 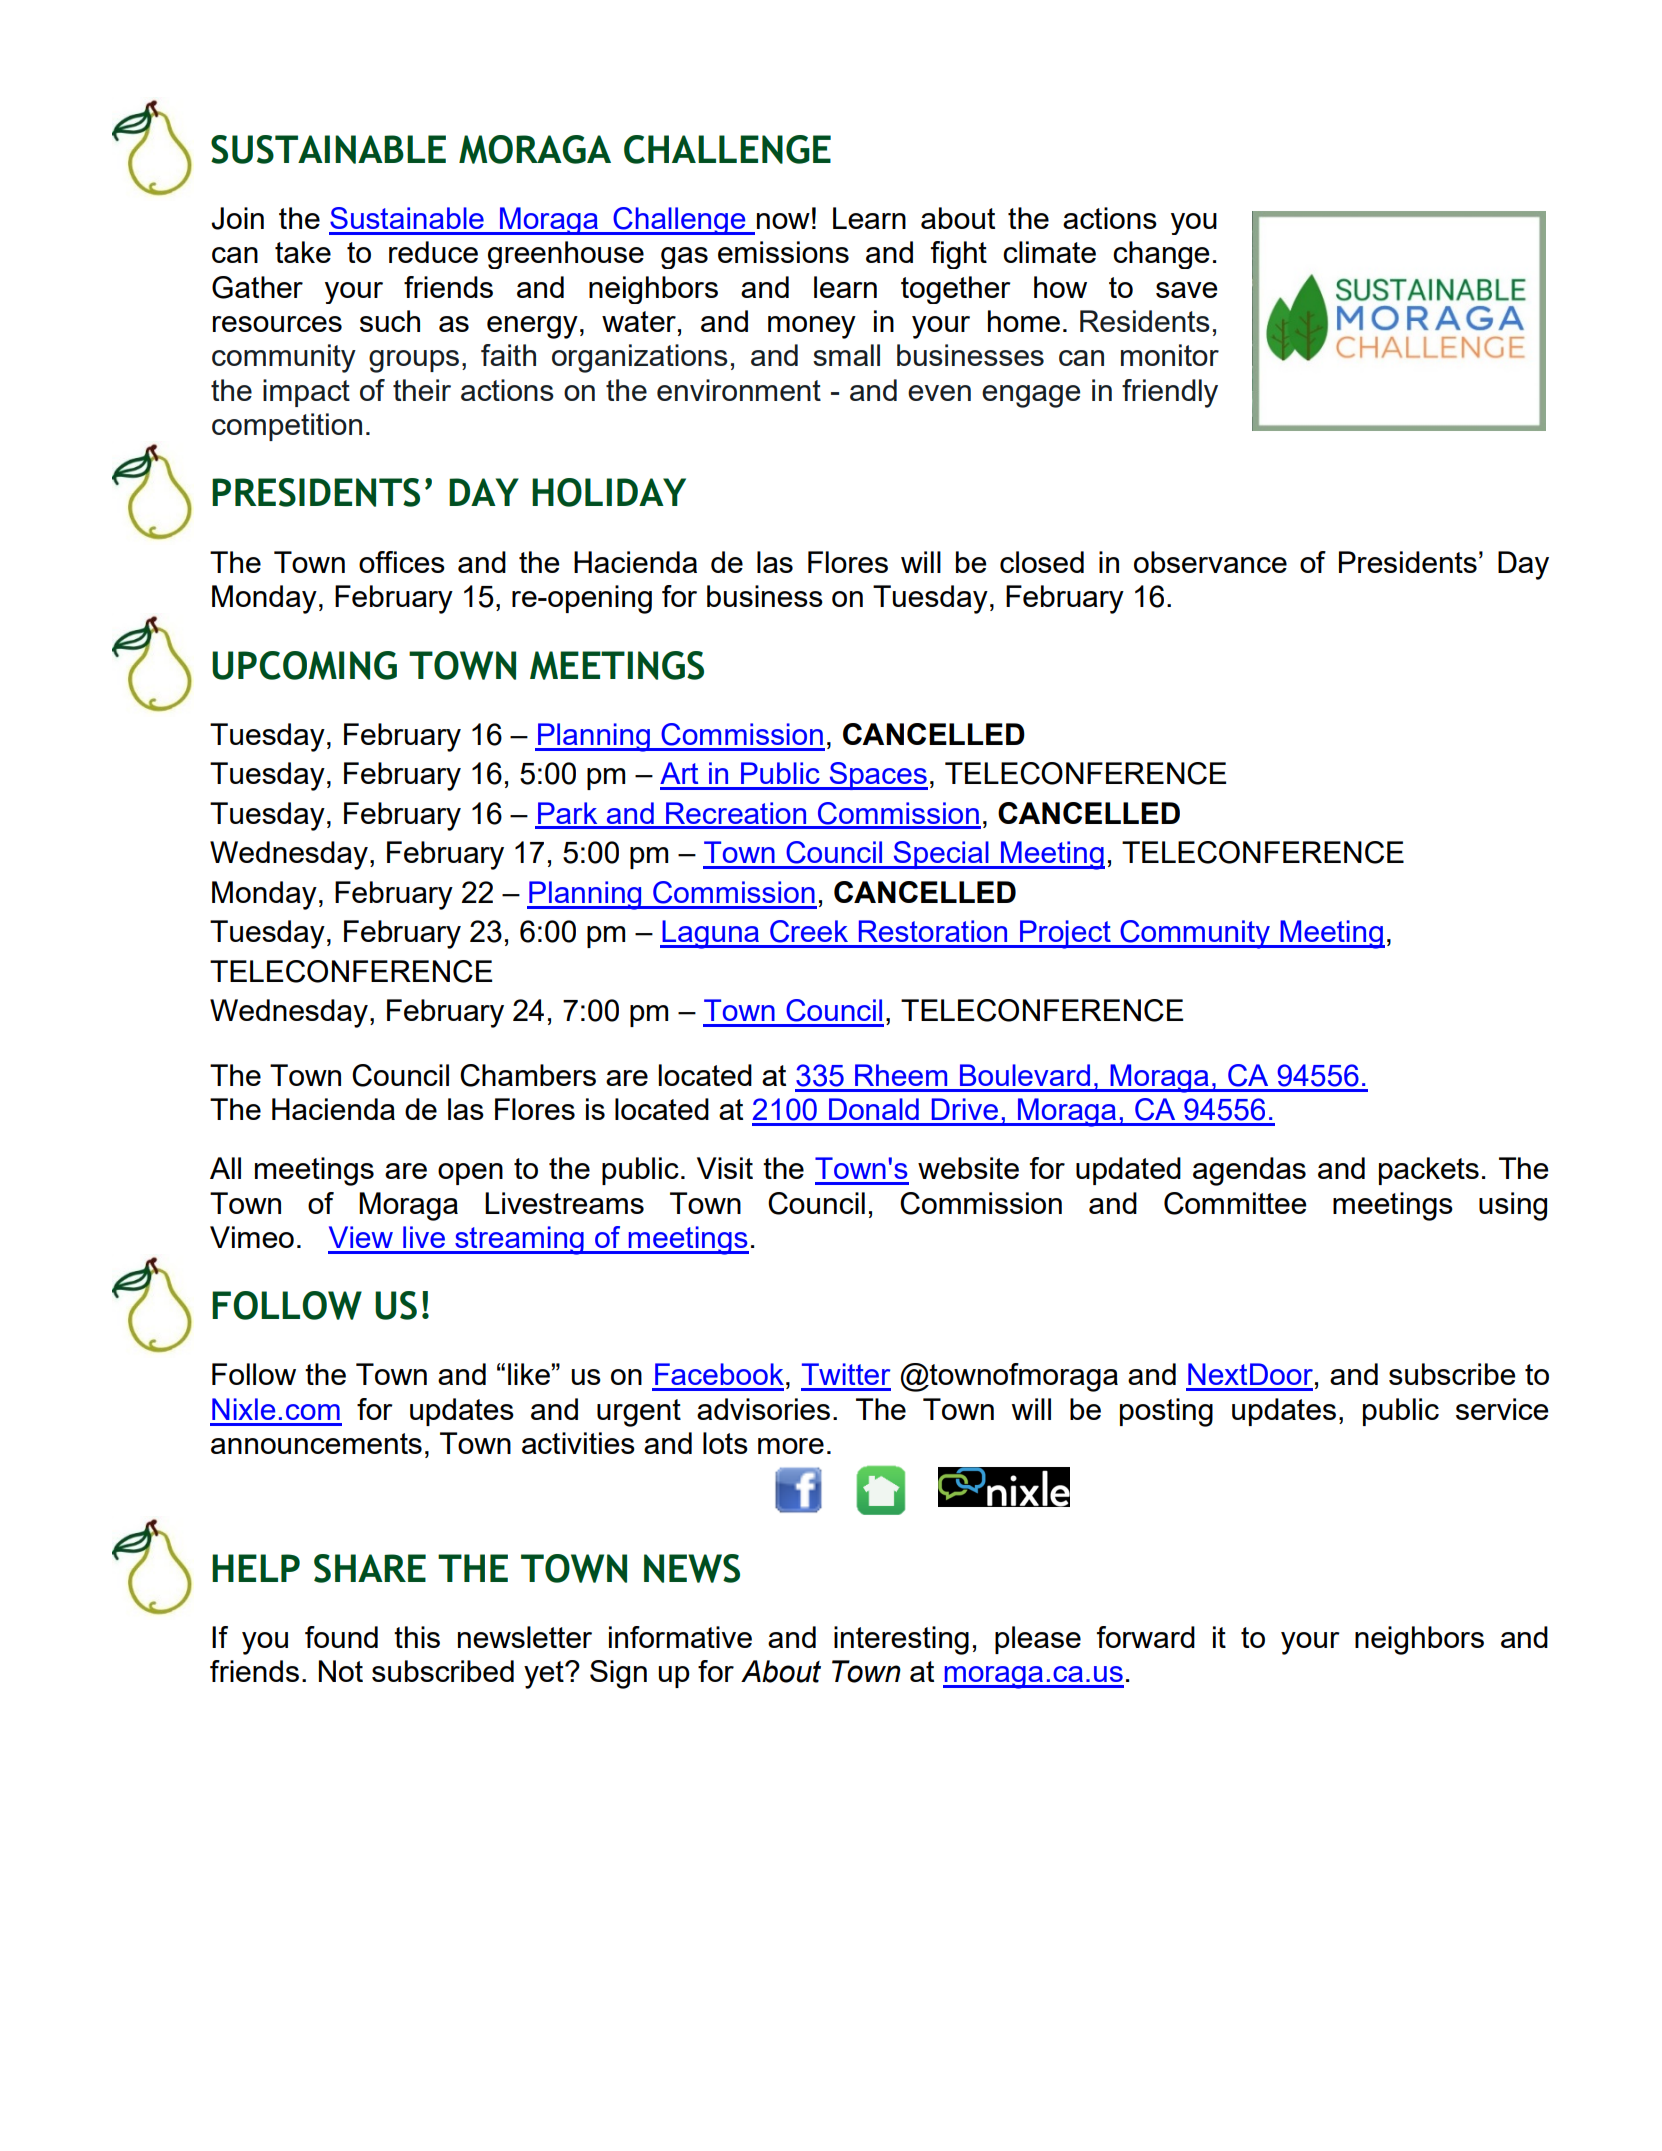 What do you see at coordinates (959, 255) in the screenshot?
I see `fight` at bounding box center [959, 255].
